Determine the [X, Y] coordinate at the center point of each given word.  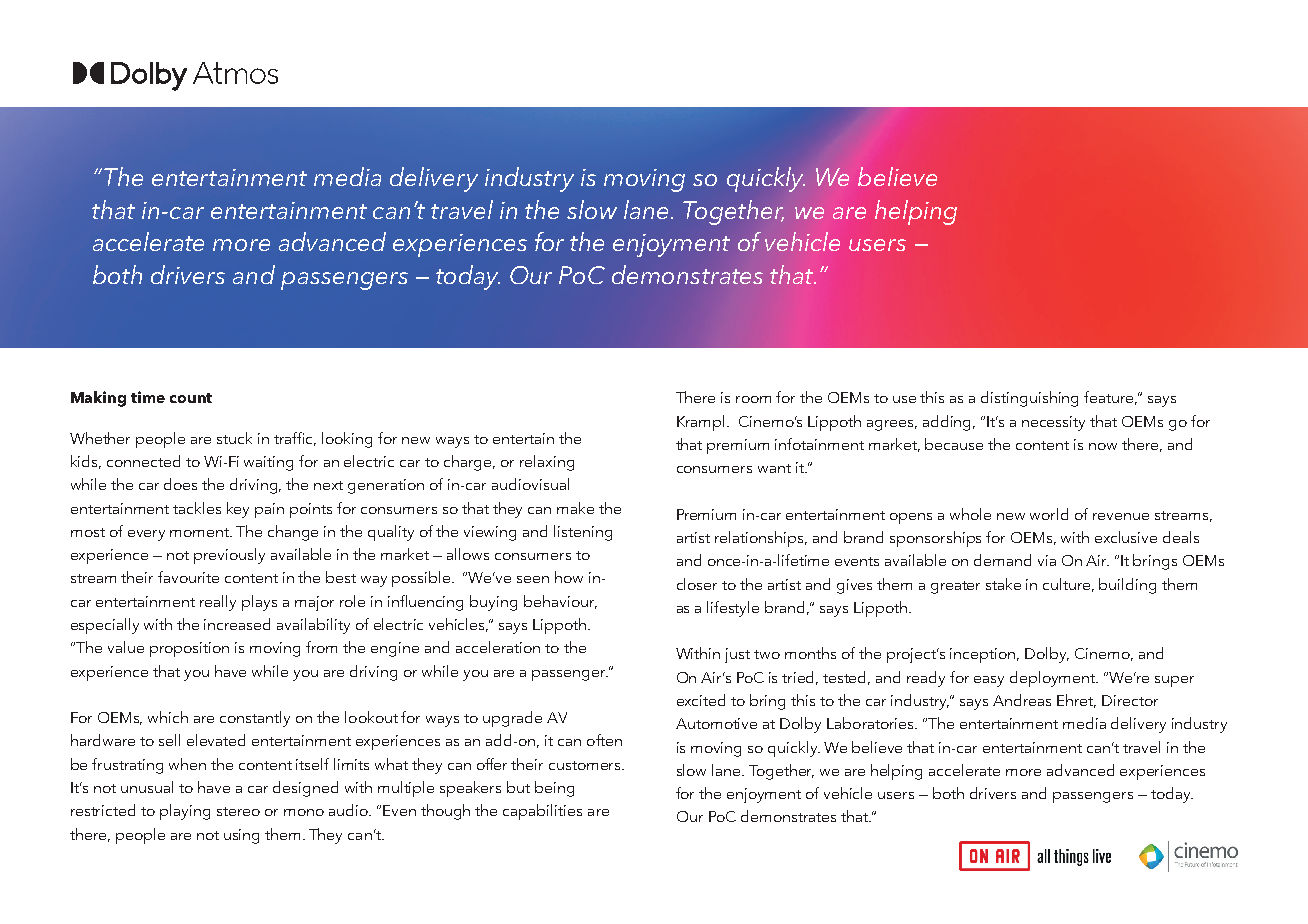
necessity [1053, 423]
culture [1068, 585]
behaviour [560, 602]
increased [237, 624]
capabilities [542, 812]
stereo [238, 811]
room [753, 399]
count [191, 398]
